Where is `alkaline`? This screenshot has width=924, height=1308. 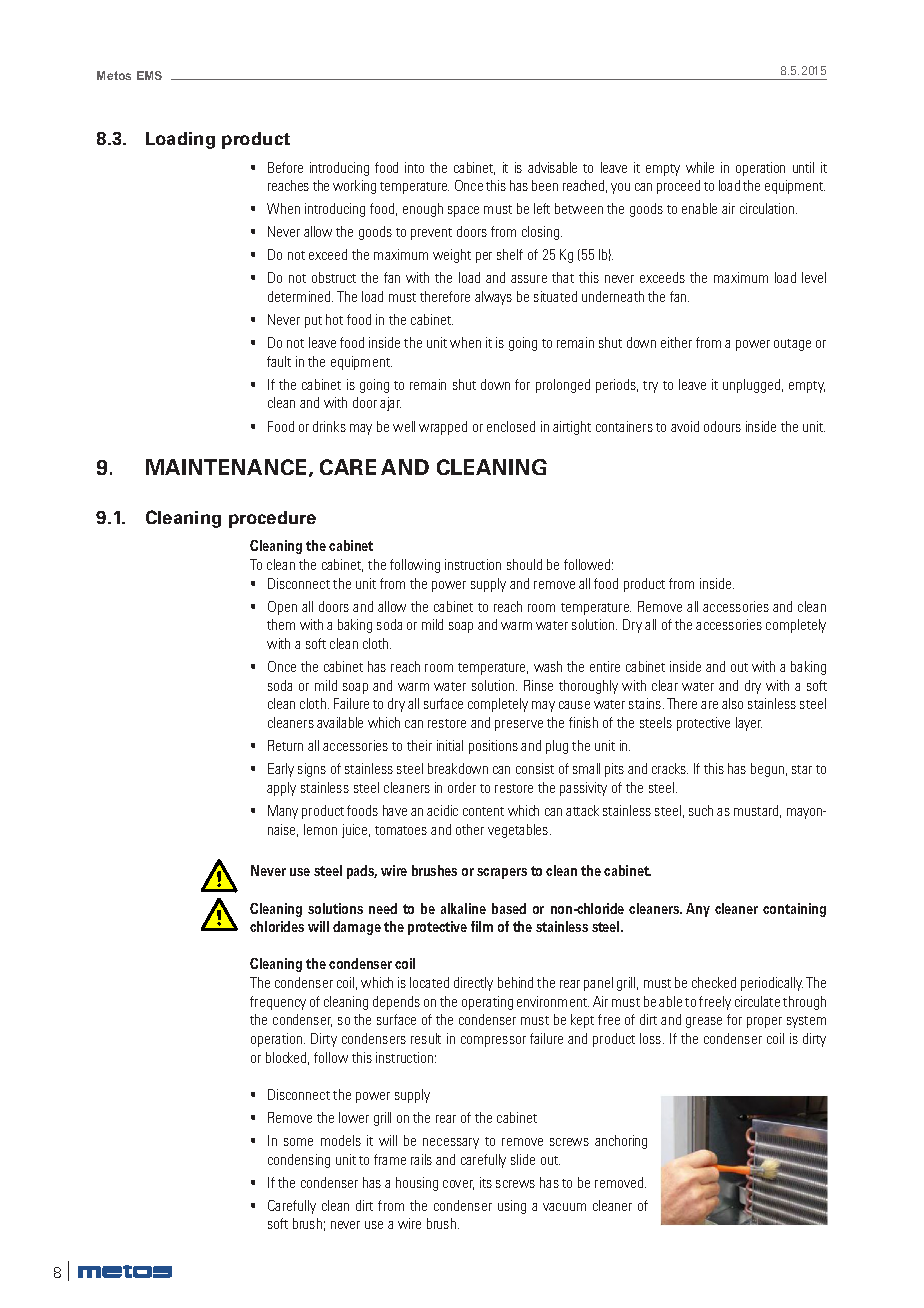
alkaline is located at coordinates (463, 908).
